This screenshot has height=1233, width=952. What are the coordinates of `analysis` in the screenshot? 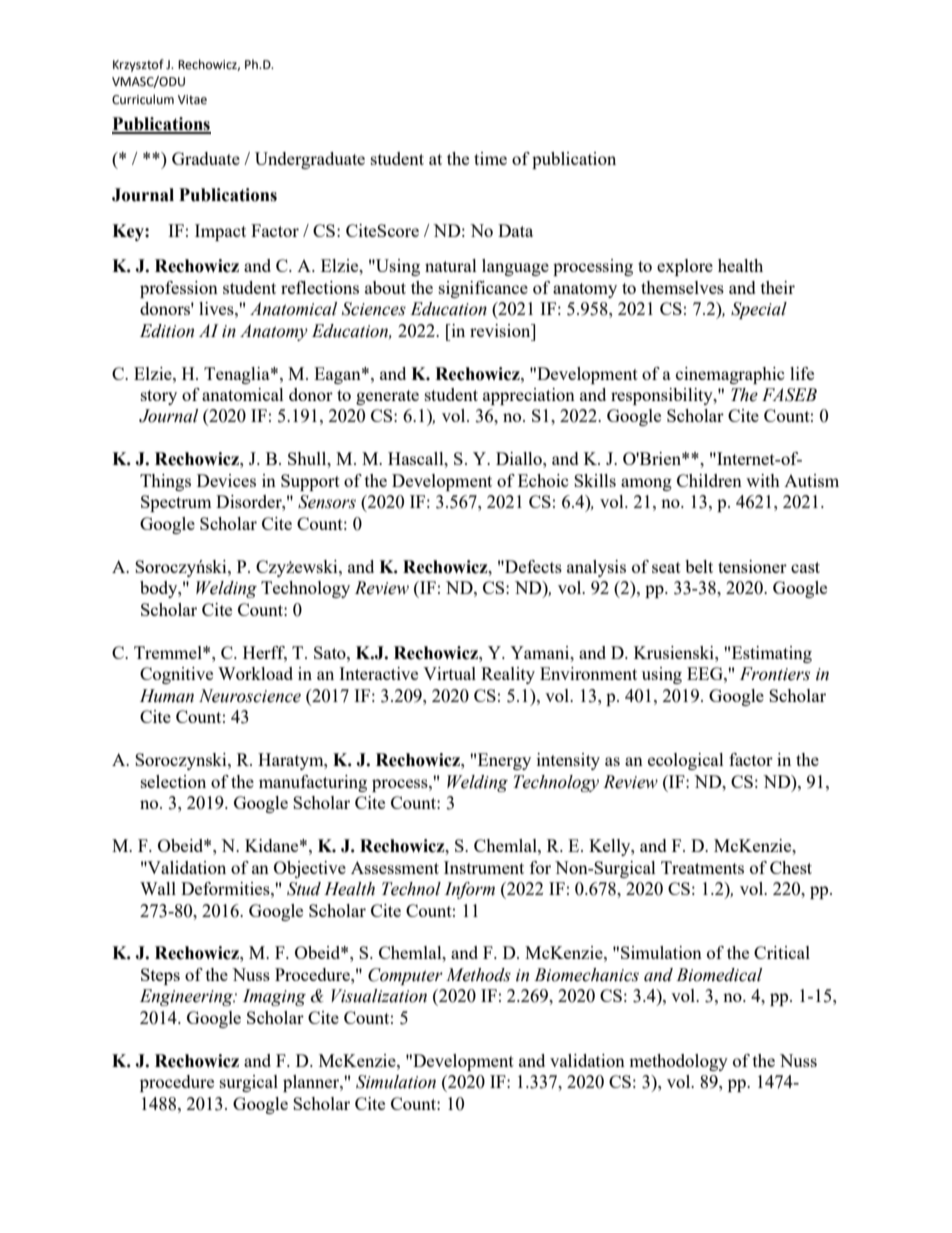 It's located at (596, 568).
